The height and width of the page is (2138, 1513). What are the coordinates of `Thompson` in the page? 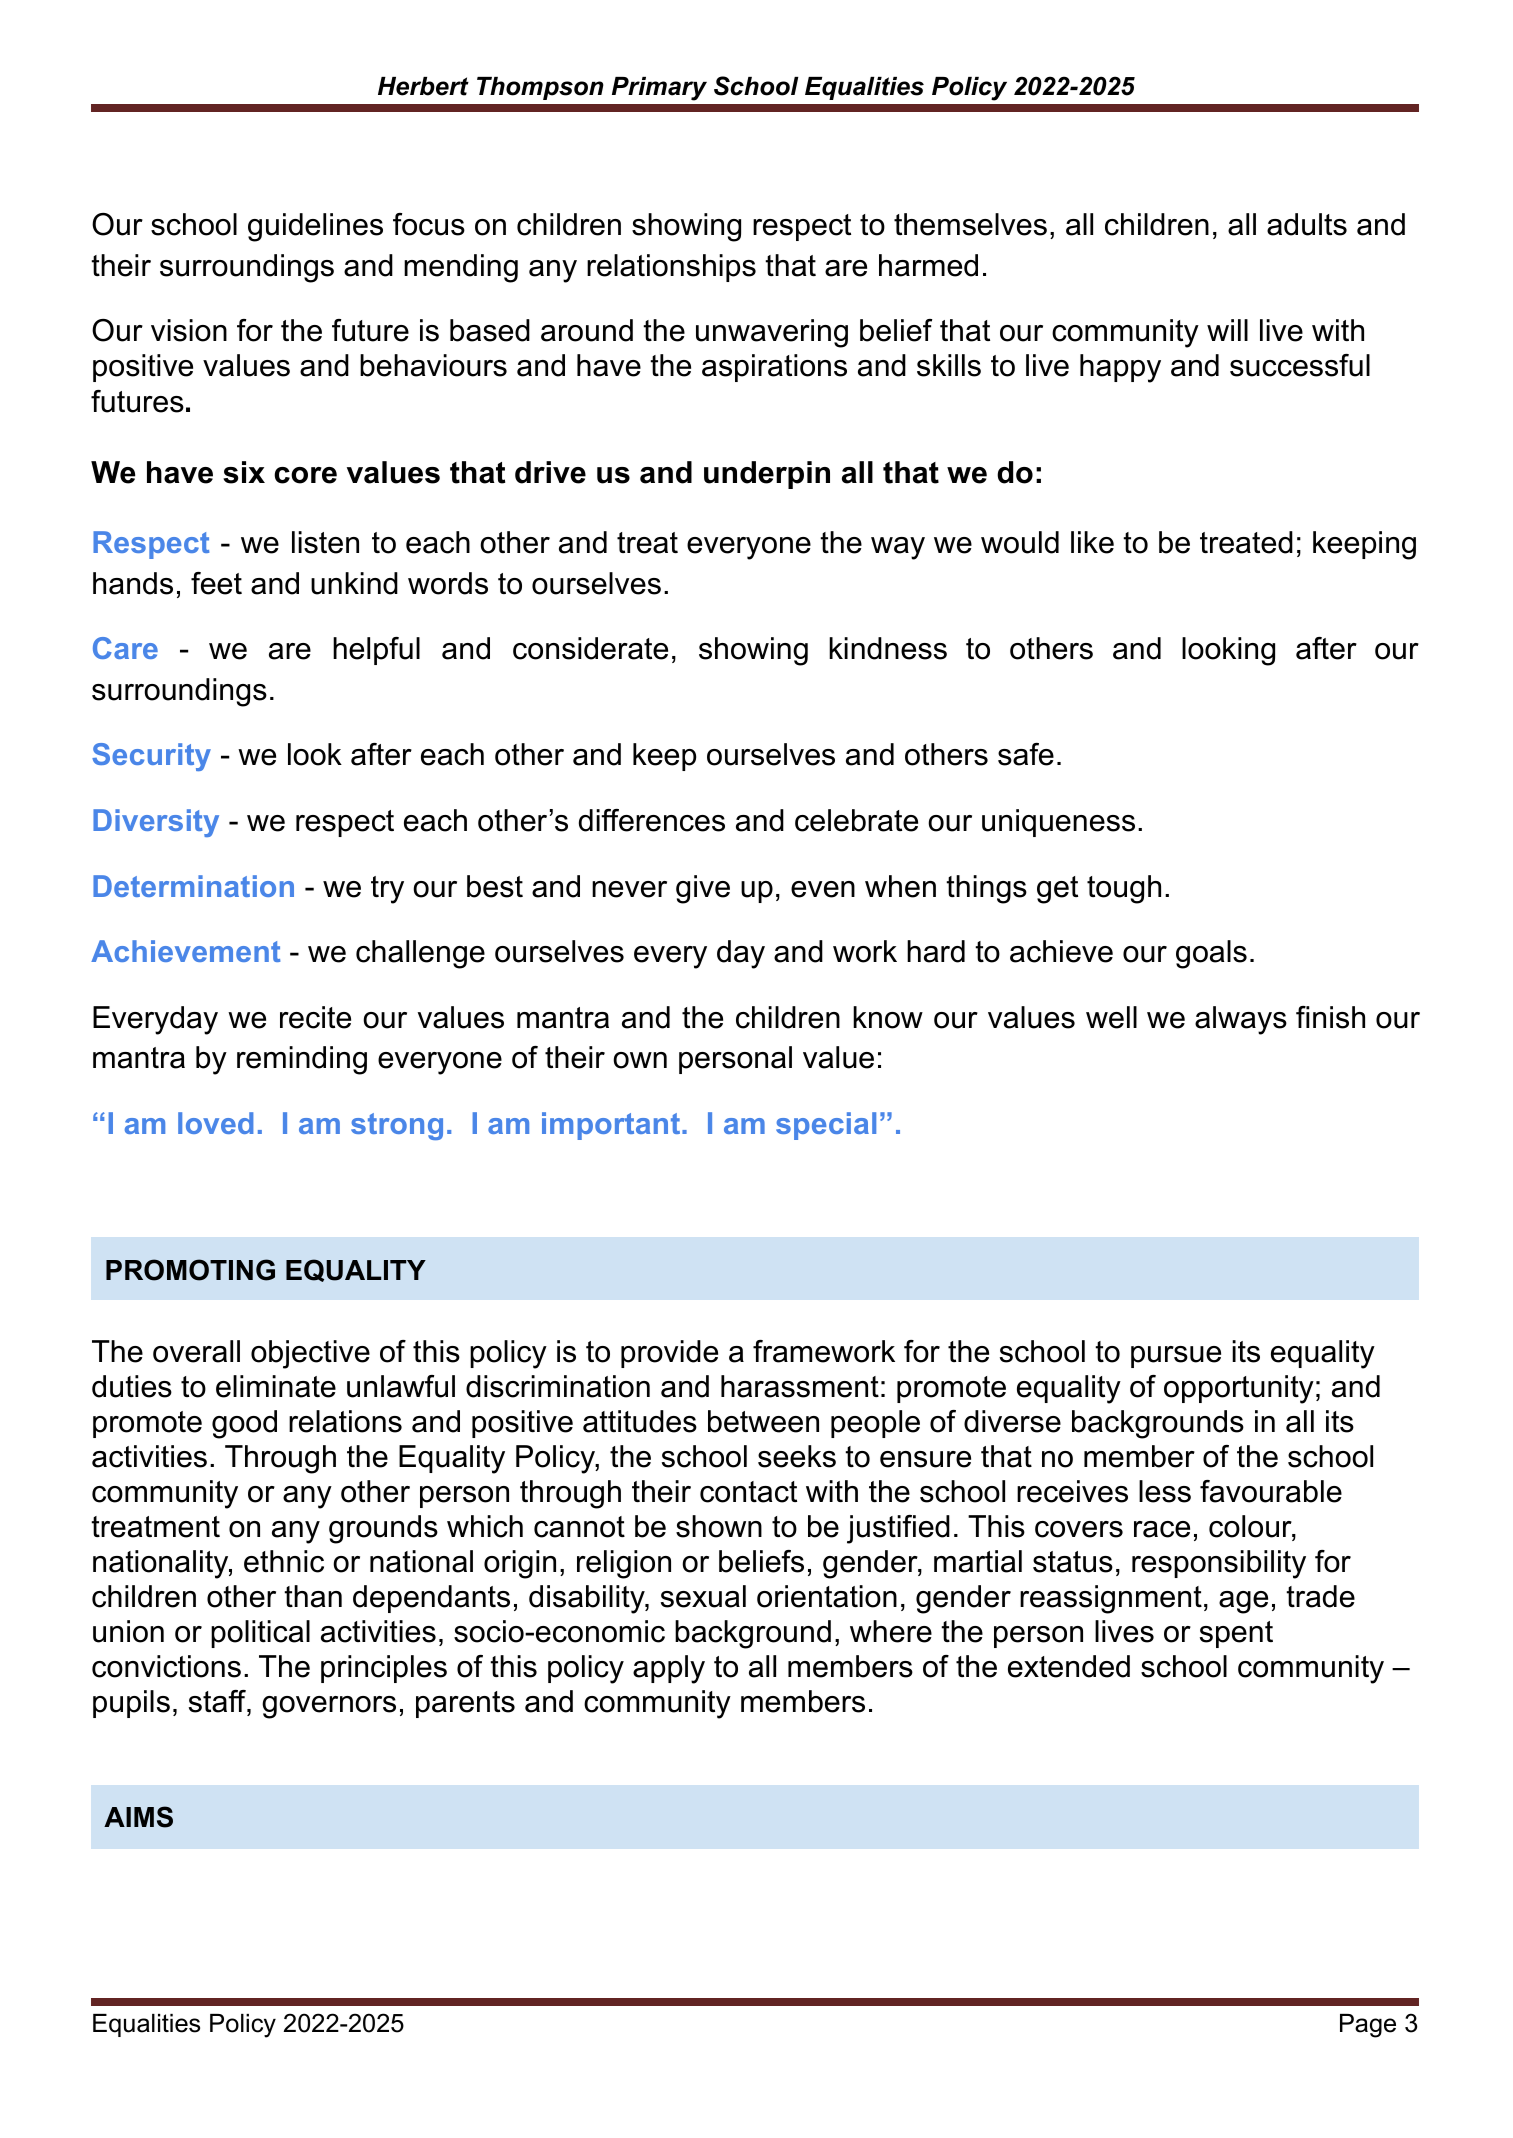 It's located at (540, 88).
